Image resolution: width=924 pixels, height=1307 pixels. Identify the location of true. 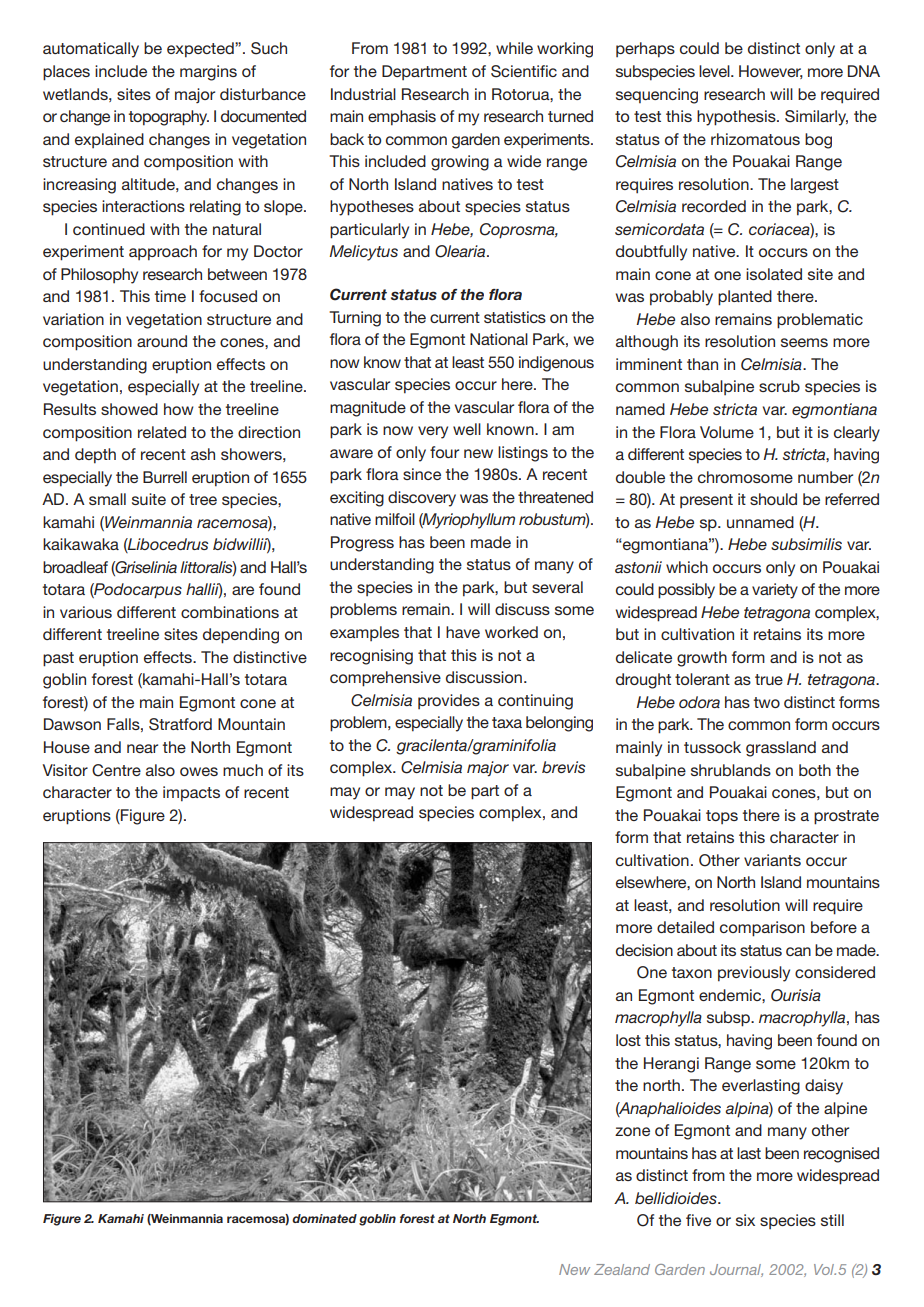
(769, 679).
